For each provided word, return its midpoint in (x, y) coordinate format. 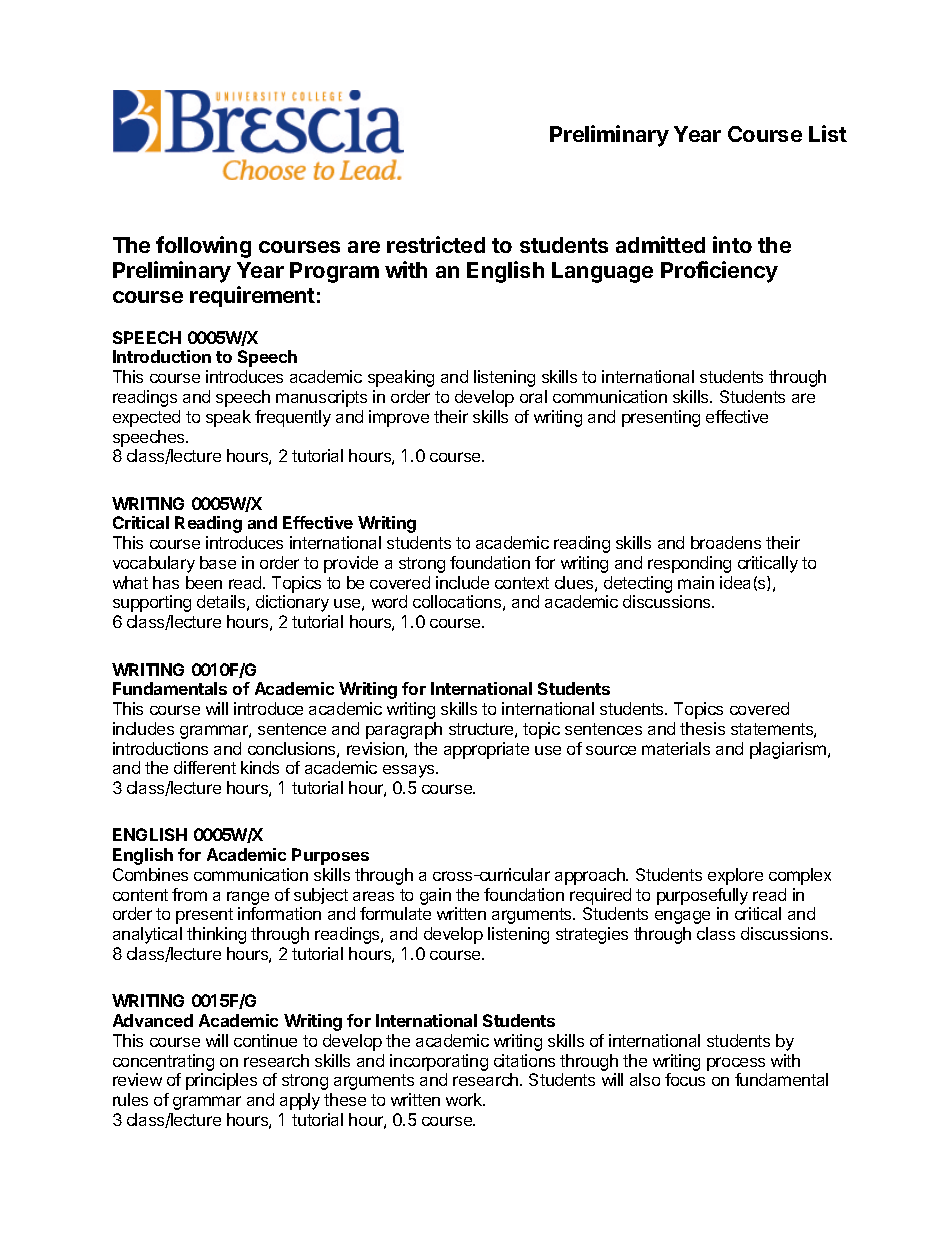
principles (221, 1081)
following (203, 247)
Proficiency (719, 272)
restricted (436, 244)
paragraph (404, 730)
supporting (152, 603)
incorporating (439, 1062)
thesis (702, 728)
